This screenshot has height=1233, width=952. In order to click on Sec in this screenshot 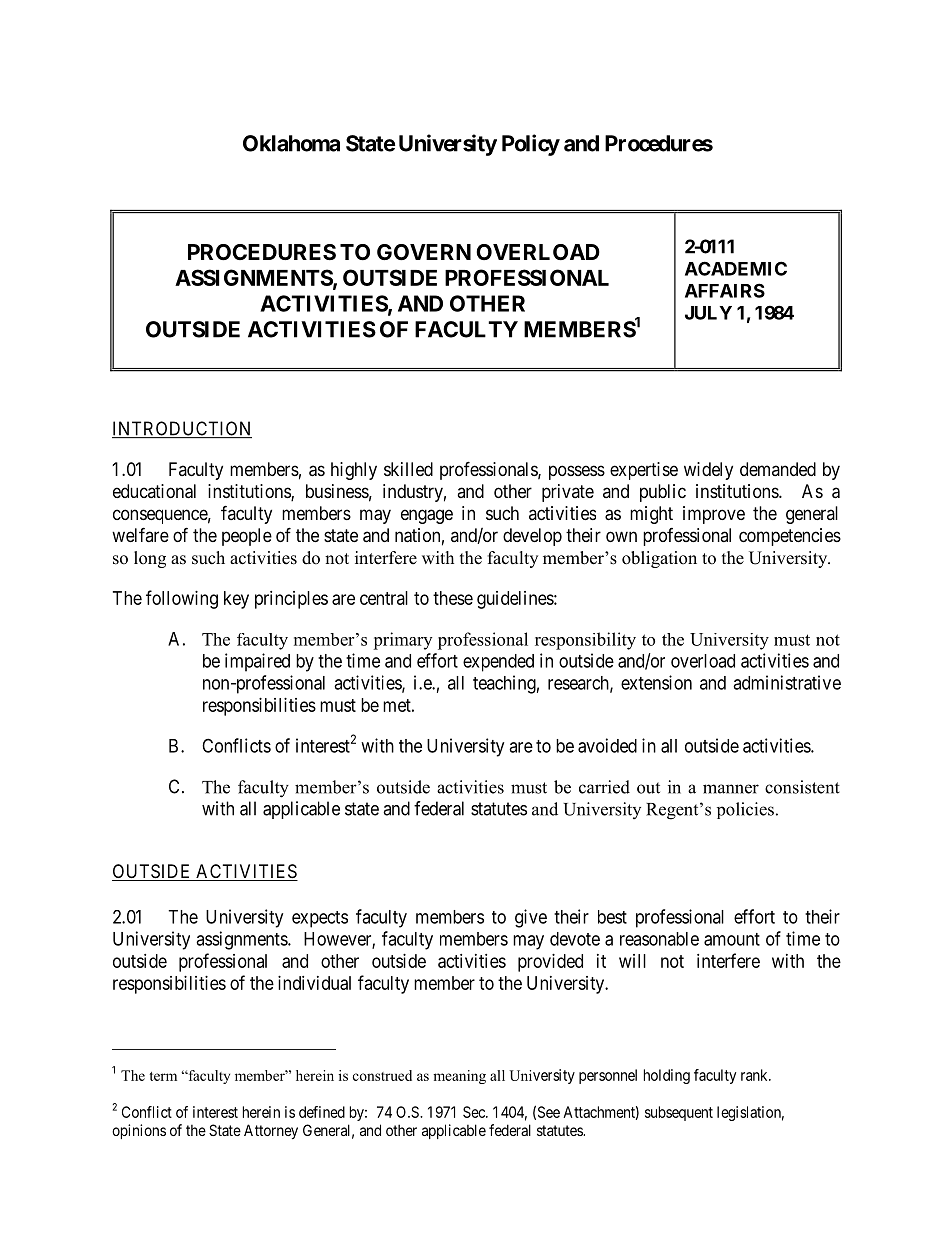, I will do `click(475, 1112)`.
